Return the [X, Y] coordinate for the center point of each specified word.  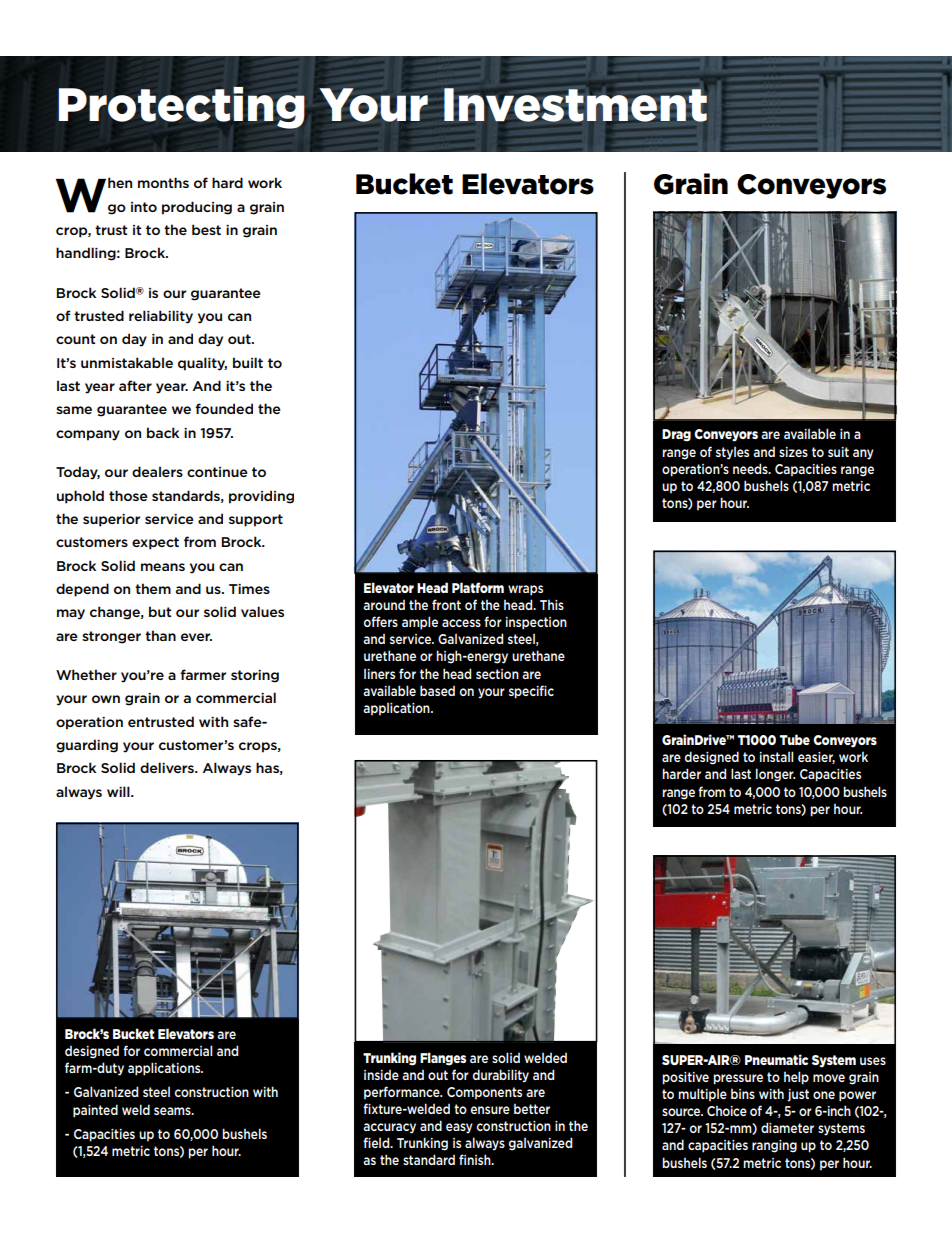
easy [459, 1128]
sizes [793, 452]
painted [95, 1111]
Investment [575, 105]
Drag [676, 435]
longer [775, 775]
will [119, 791]
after [135, 385]
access [461, 623]
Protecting [182, 108]
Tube [795, 739]
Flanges [443, 1059]
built [248, 362]
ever [196, 637]
